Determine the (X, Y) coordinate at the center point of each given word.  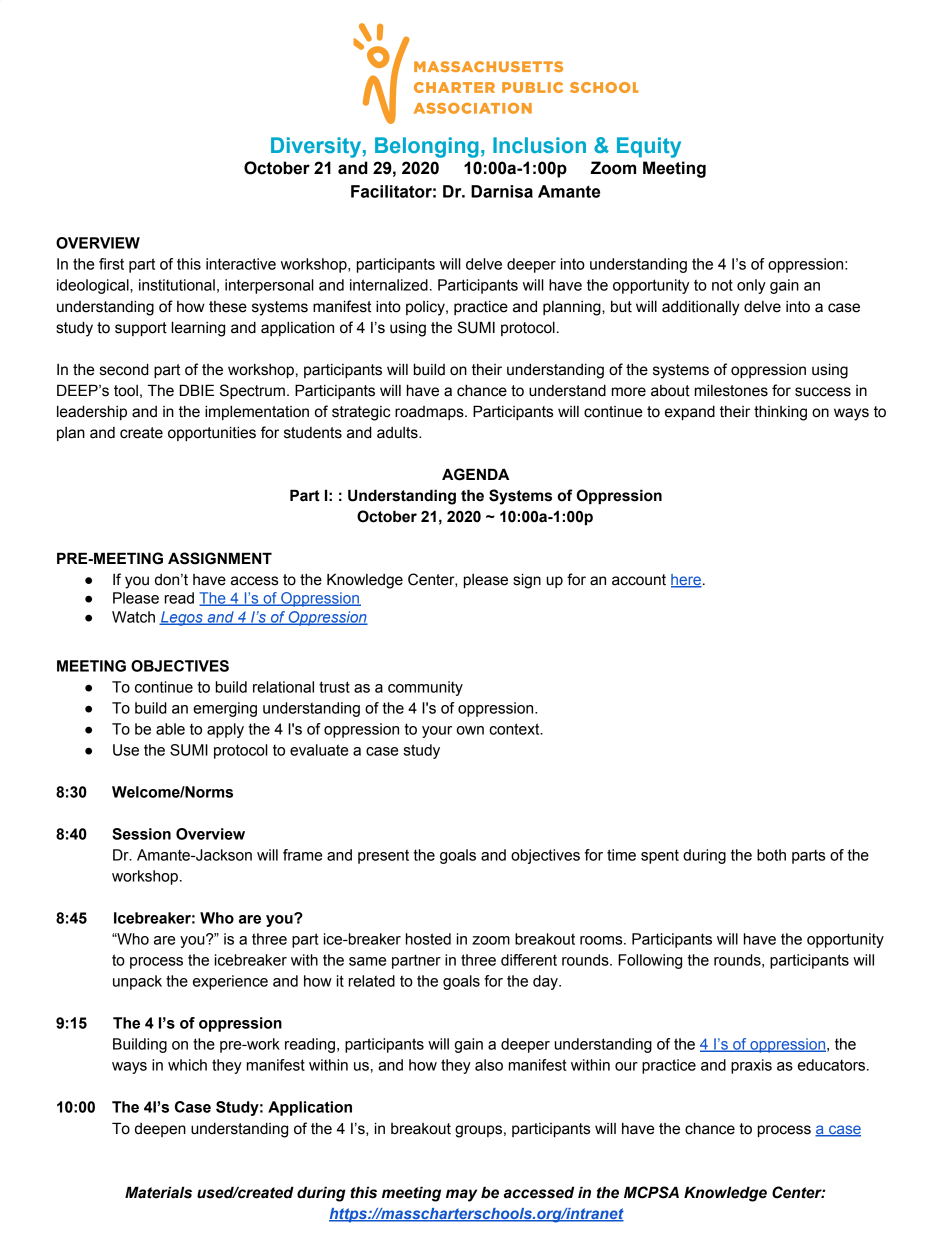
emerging (225, 709)
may (461, 1195)
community (425, 688)
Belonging (427, 147)
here (686, 581)
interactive (241, 264)
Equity (649, 147)
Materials (158, 1192)
